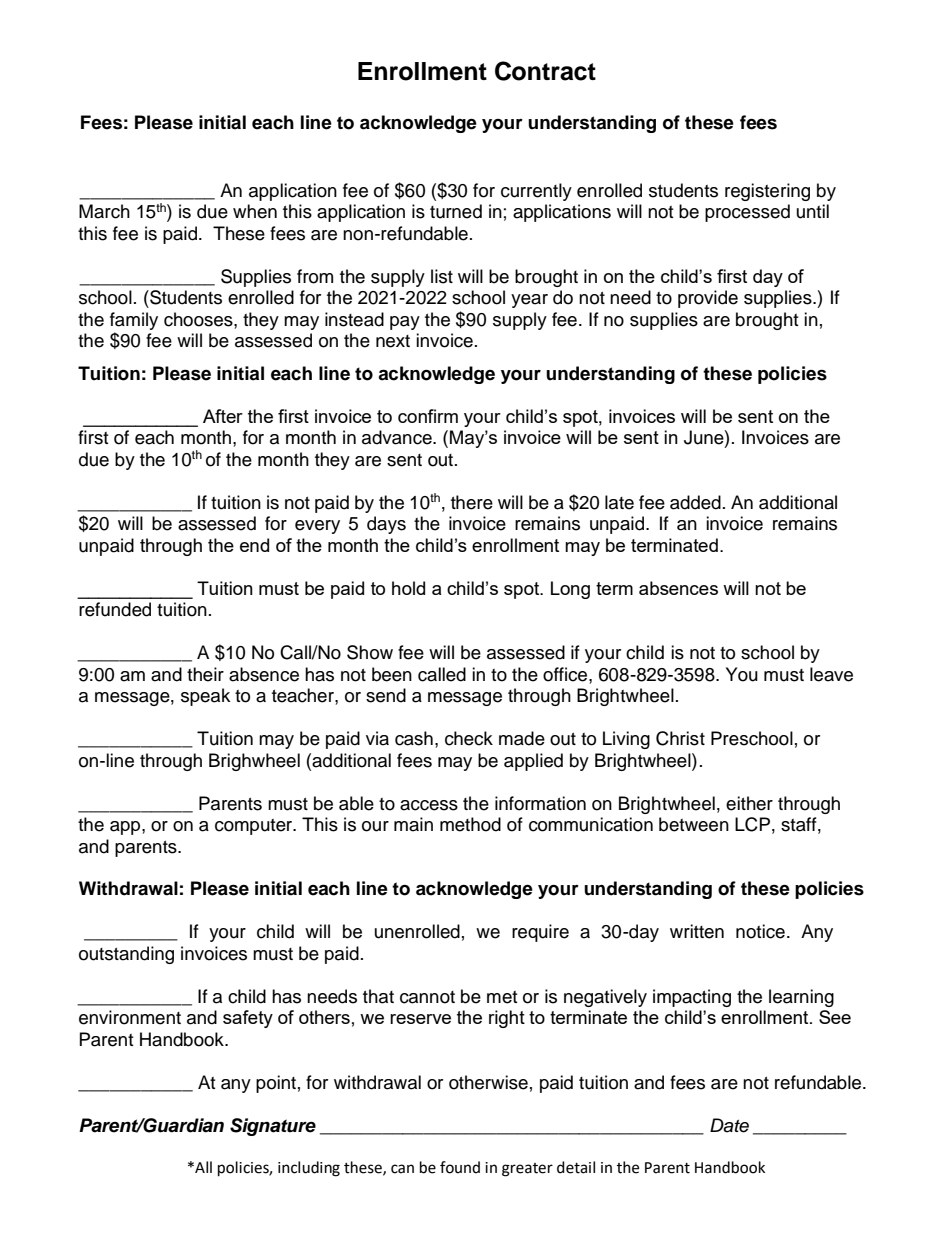  Describe the element at coordinates (205, 674) in the screenshot. I see `their` at that location.
